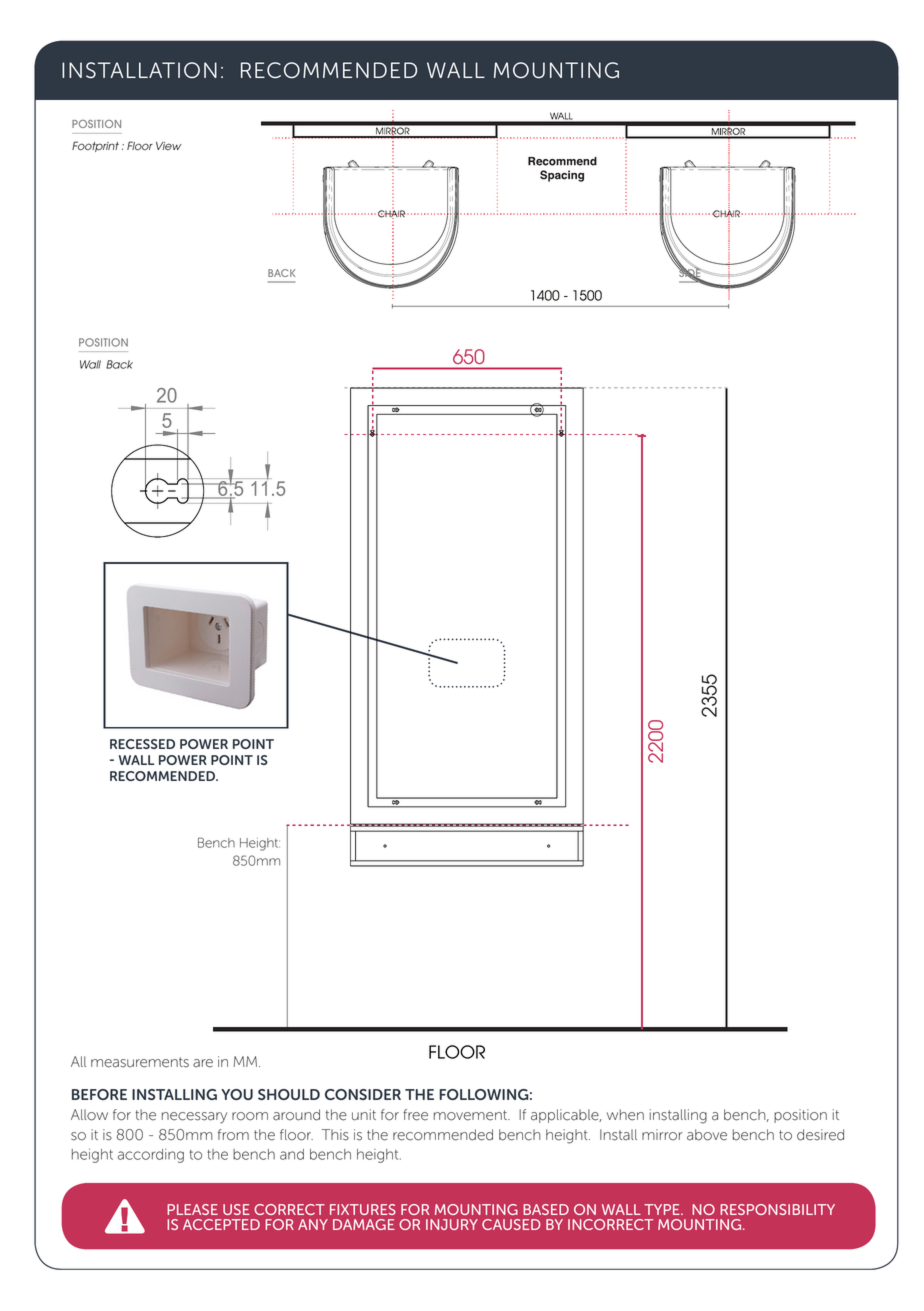  What do you see at coordinates (95, 146) in the screenshot?
I see `Footprint` at bounding box center [95, 146].
